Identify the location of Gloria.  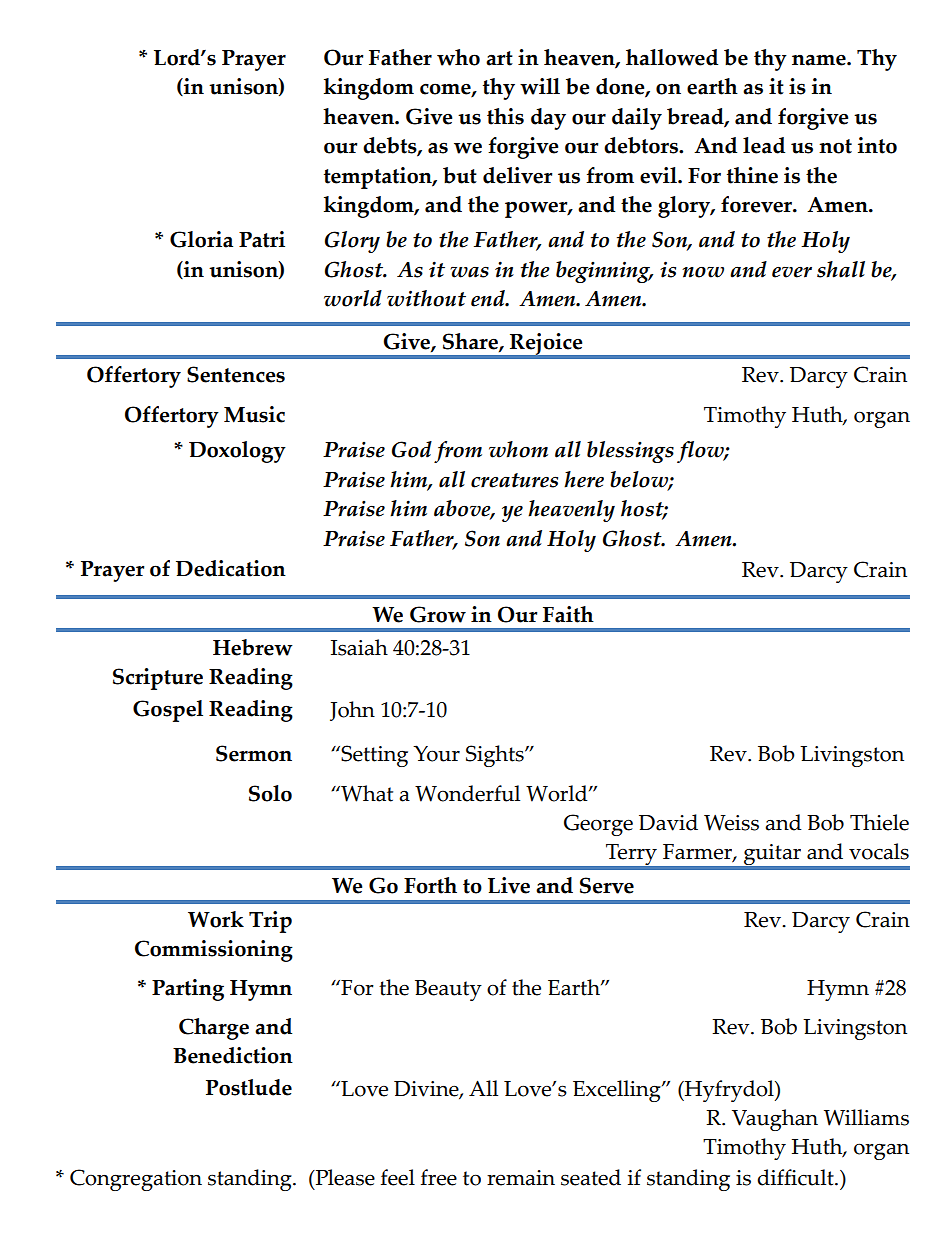
(201, 239).
